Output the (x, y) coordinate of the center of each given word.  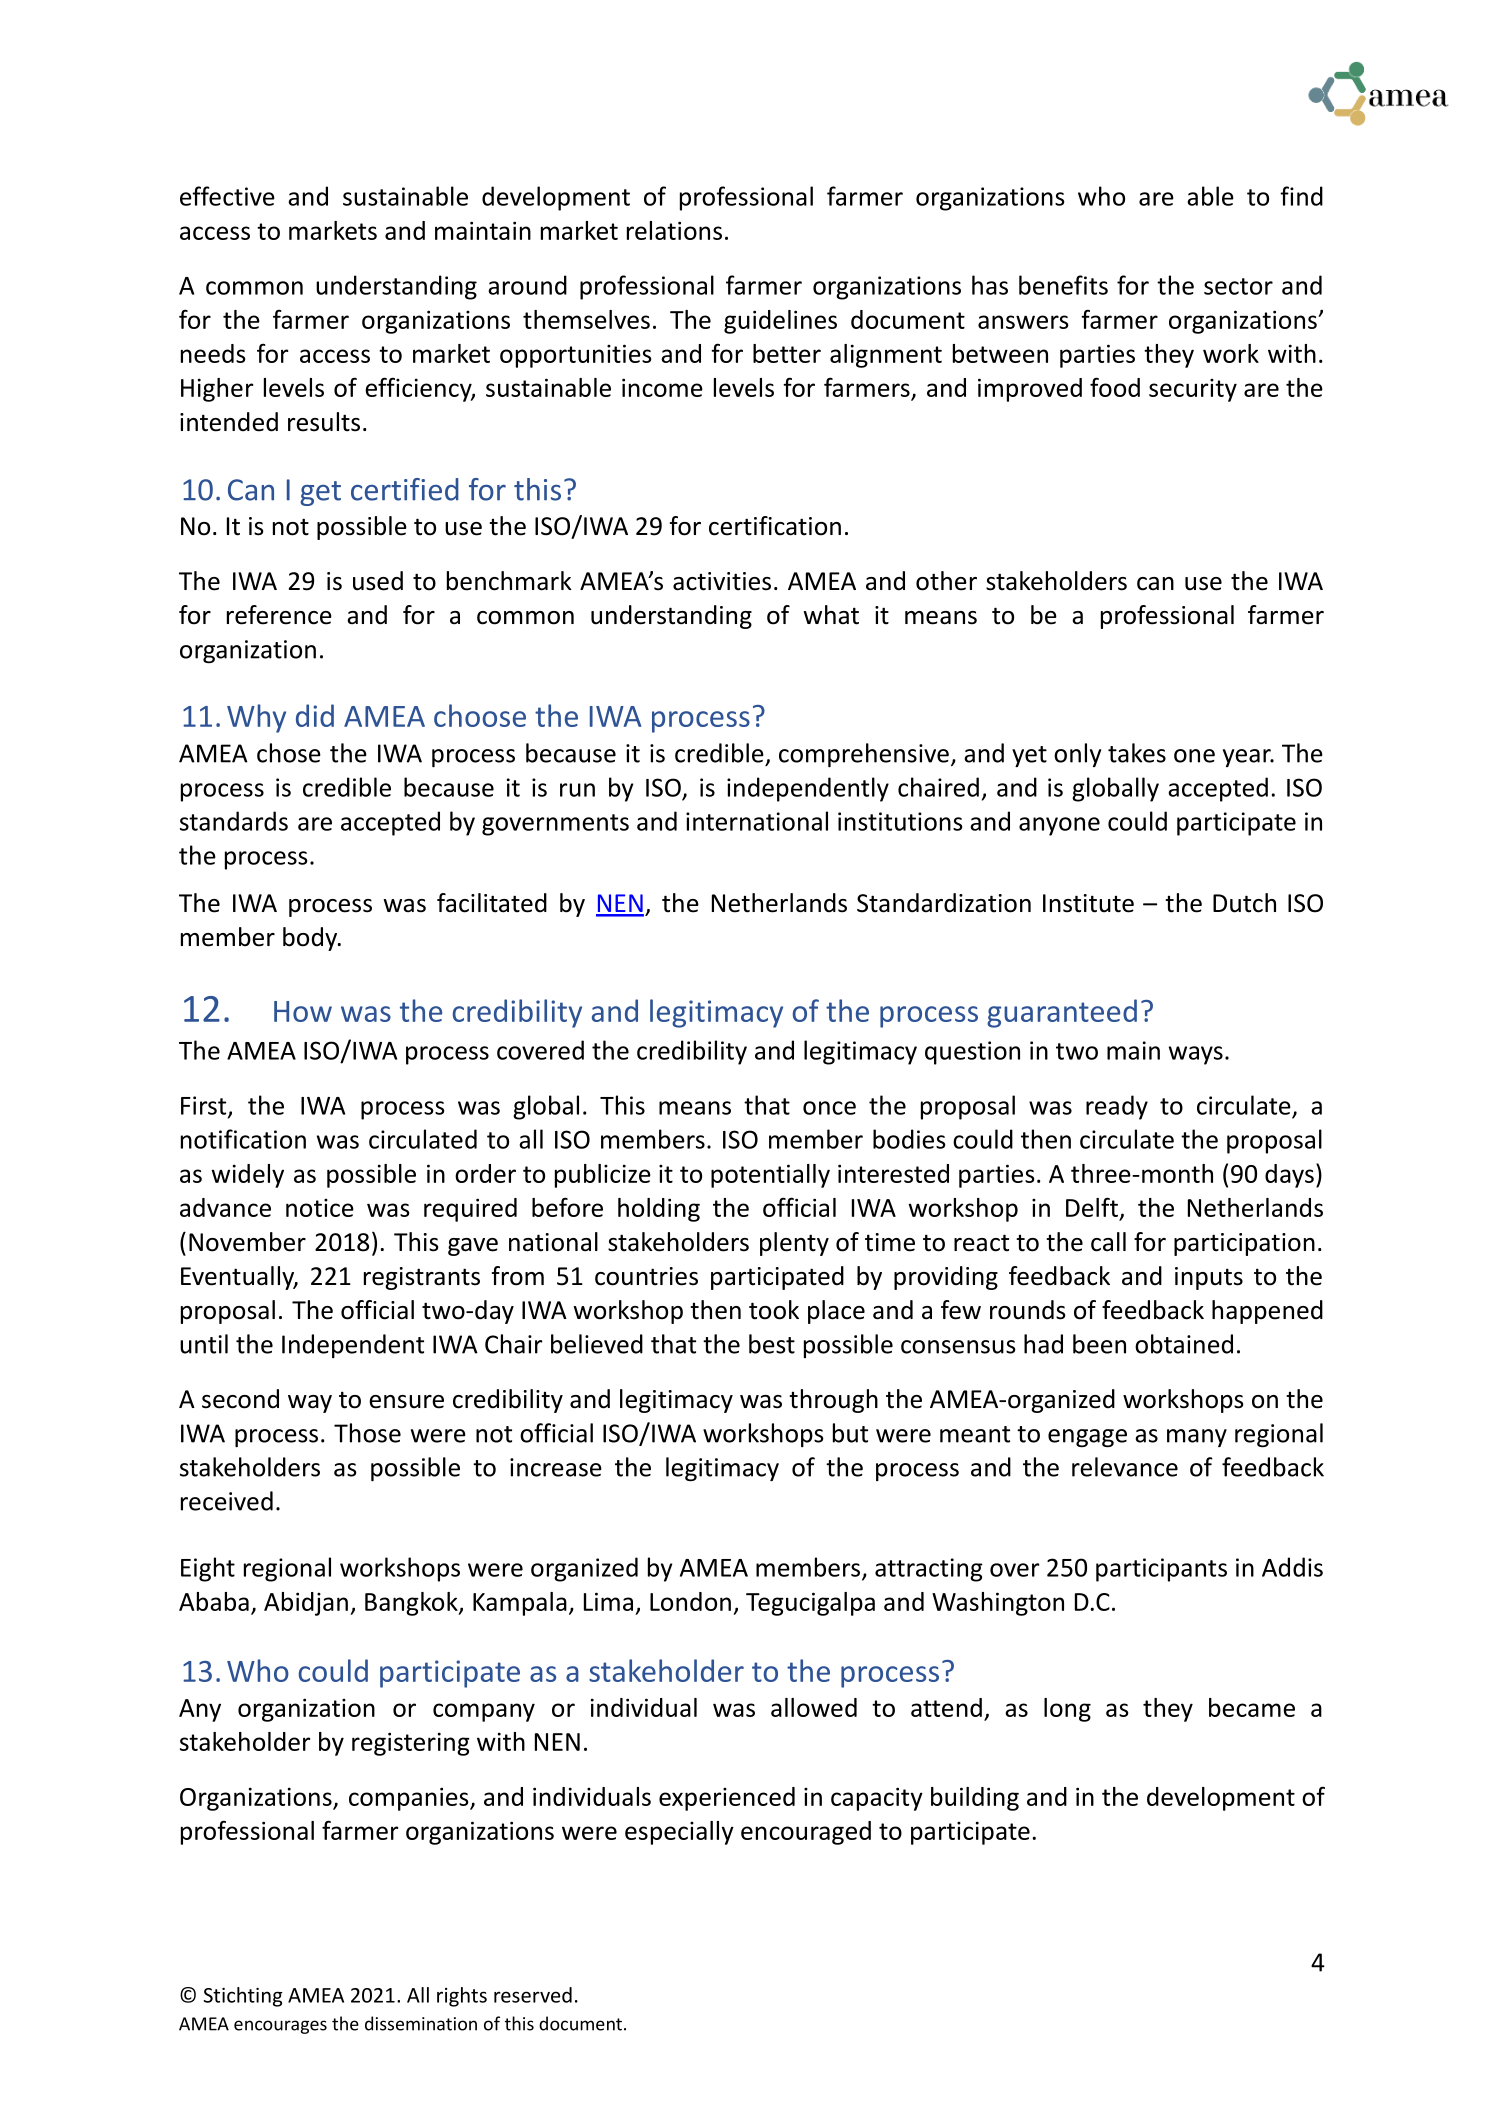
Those (367, 1433)
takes (1137, 753)
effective (227, 196)
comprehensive (864, 755)
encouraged (806, 1833)
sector (1238, 286)
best (772, 1344)
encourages (280, 2027)
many (1197, 1438)
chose (289, 753)
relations (674, 230)
